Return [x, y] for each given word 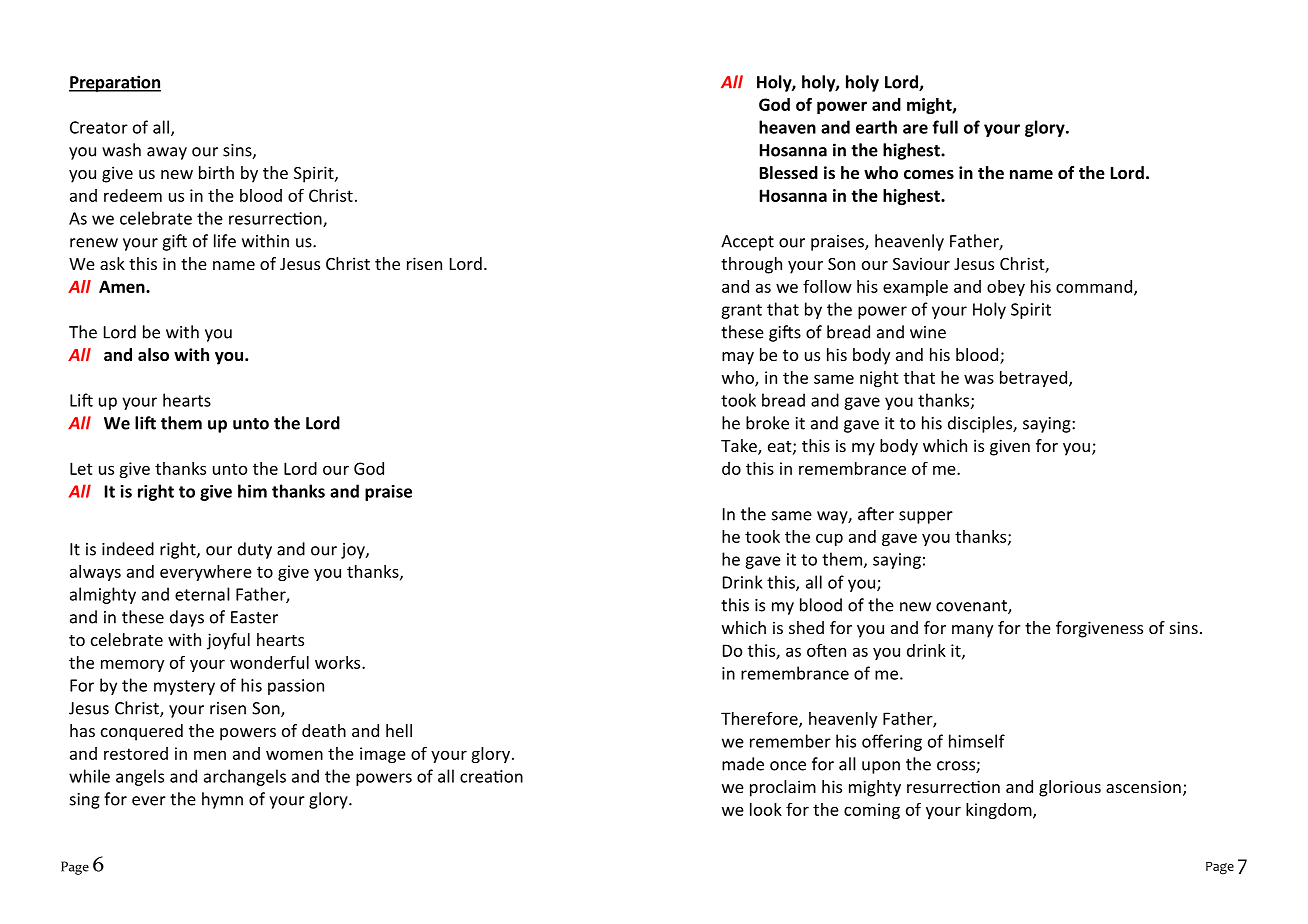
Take [740, 447]
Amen [123, 286]
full [945, 127]
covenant [972, 607]
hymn [222, 800]
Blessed [789, 173]
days [187, 618]
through [751, 265]
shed [806, 627]
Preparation [115, 83]
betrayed [1033, 379]
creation [491, 776]
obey [1006, 288]
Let [81, 468]
